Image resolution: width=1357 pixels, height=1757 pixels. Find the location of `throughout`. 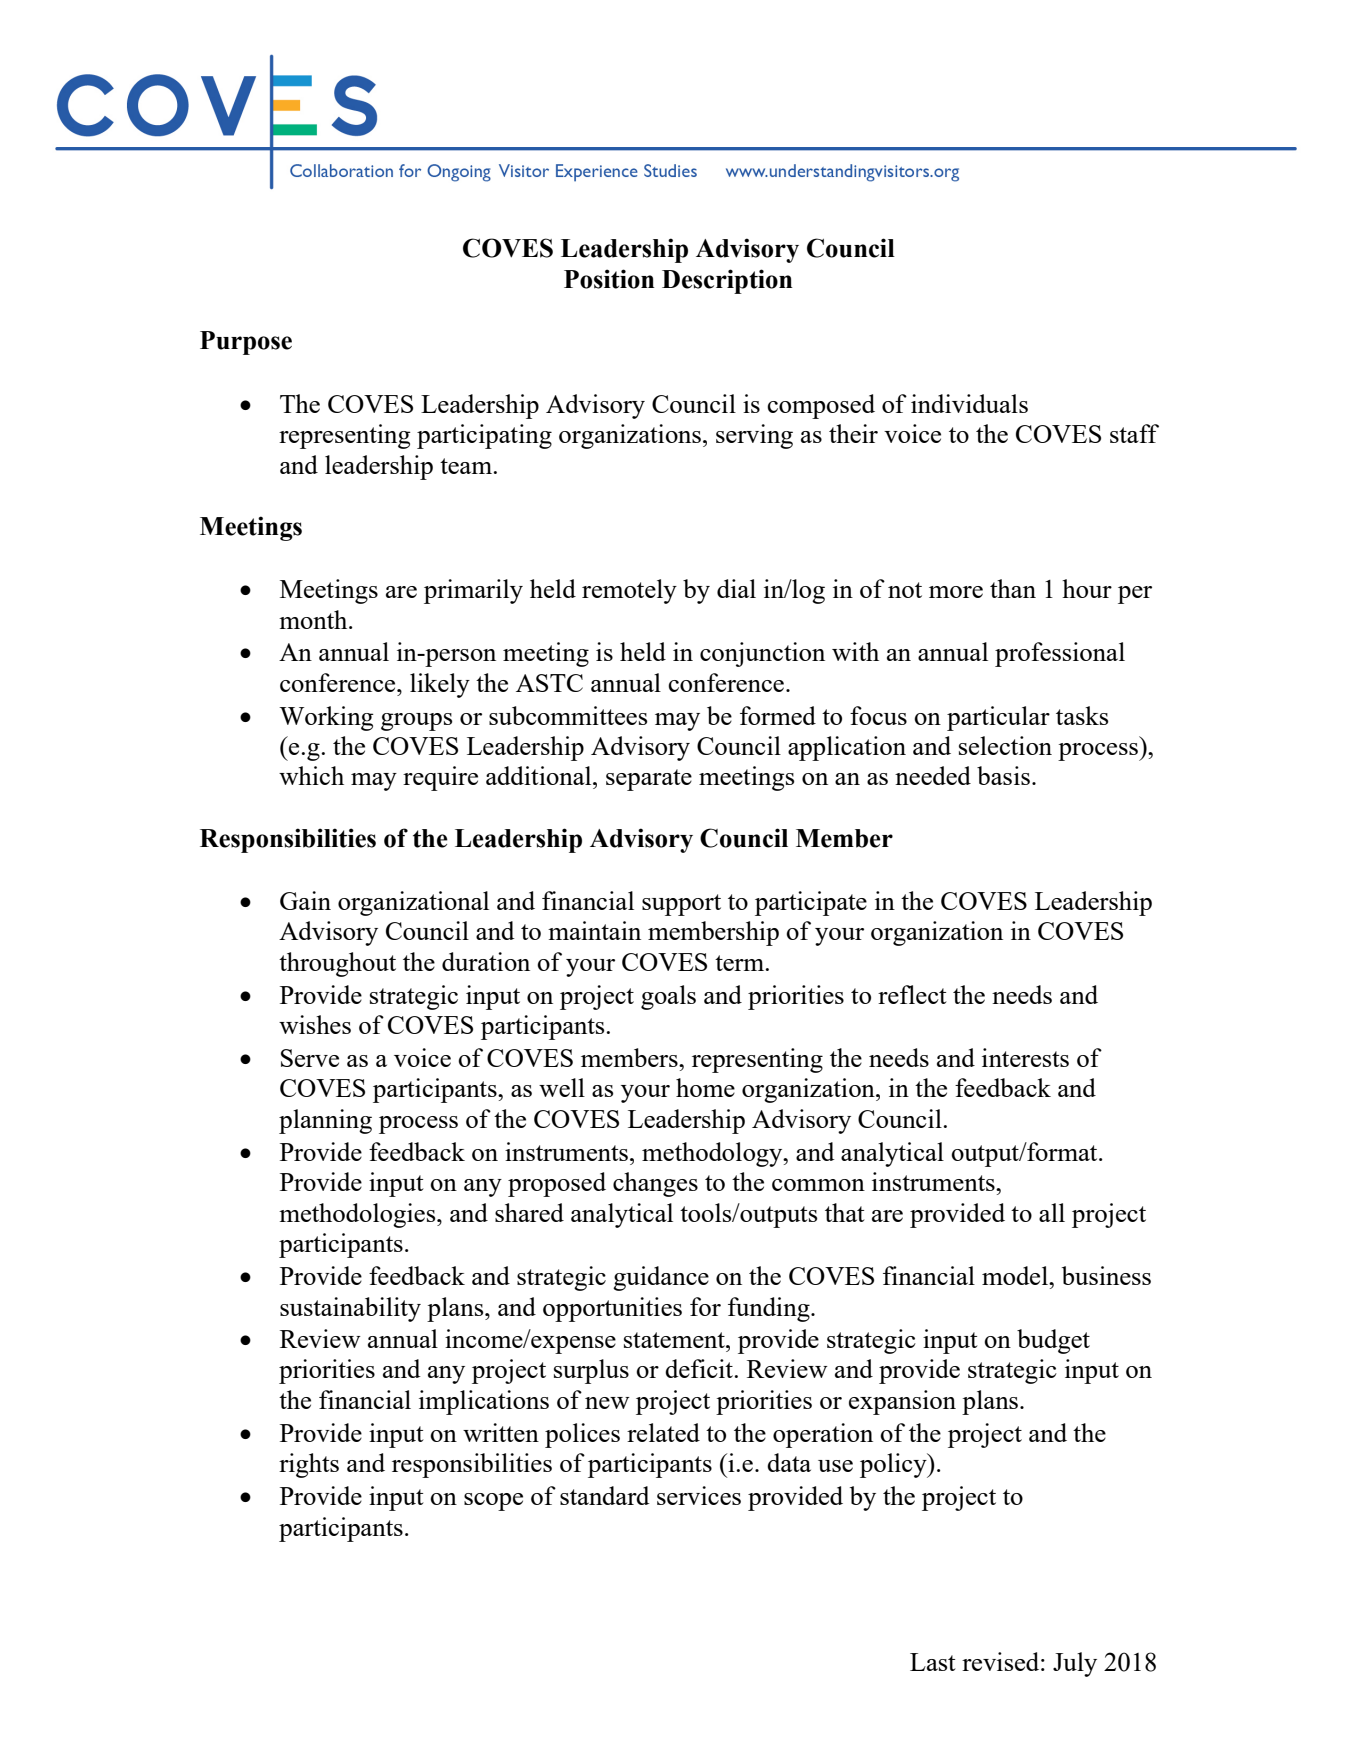

throughout is located at coordinates (337, 964).
